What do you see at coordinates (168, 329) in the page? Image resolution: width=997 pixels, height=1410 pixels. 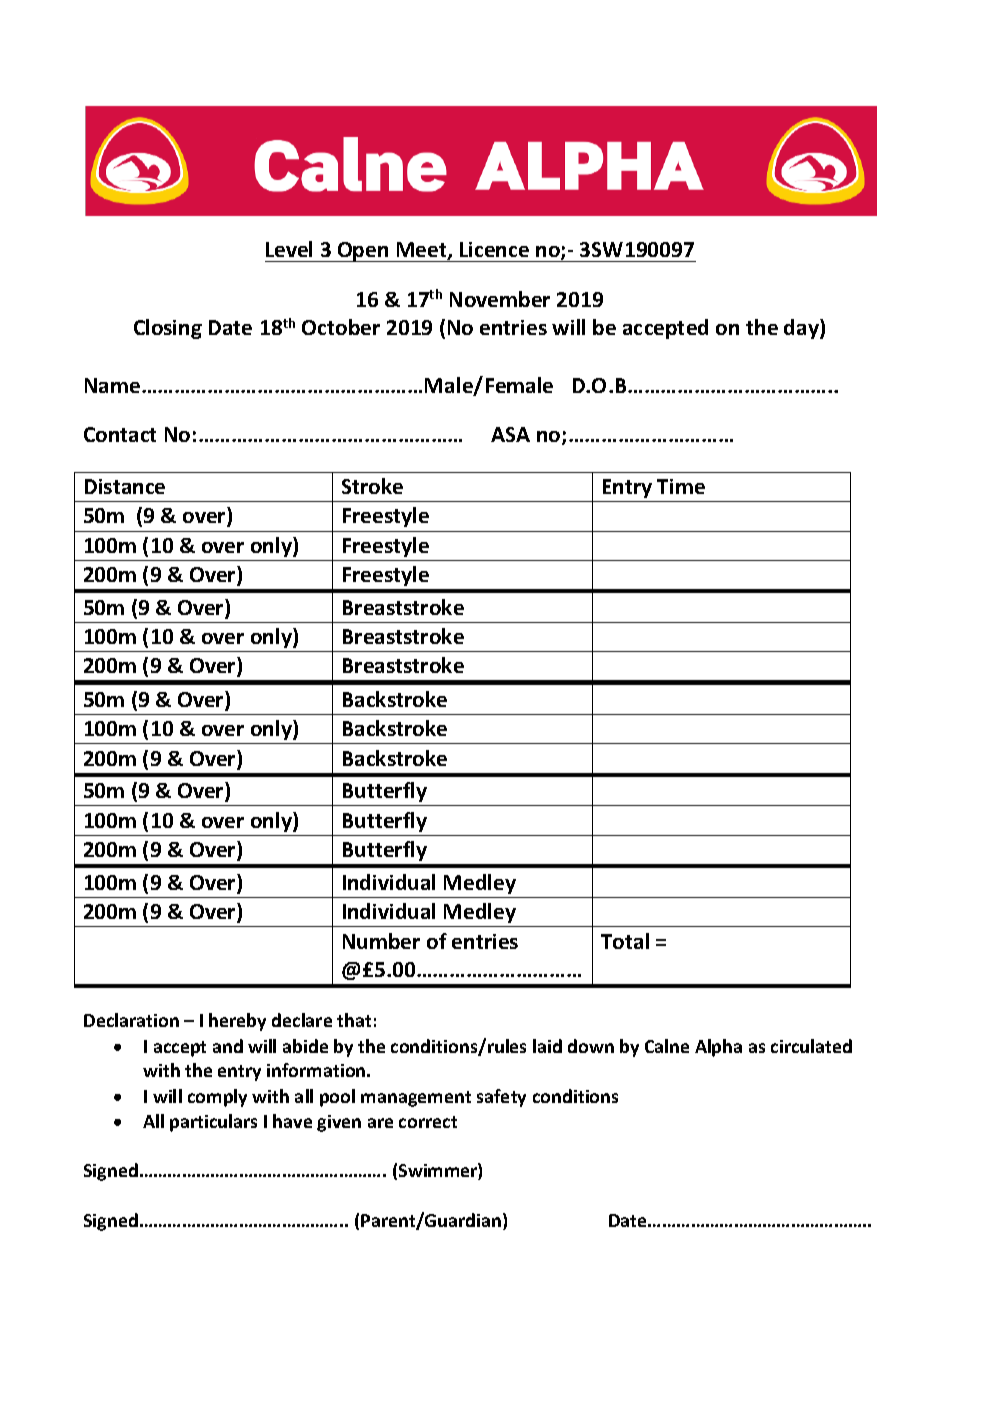 I see `Closing` at bounding box center [168, 329].
